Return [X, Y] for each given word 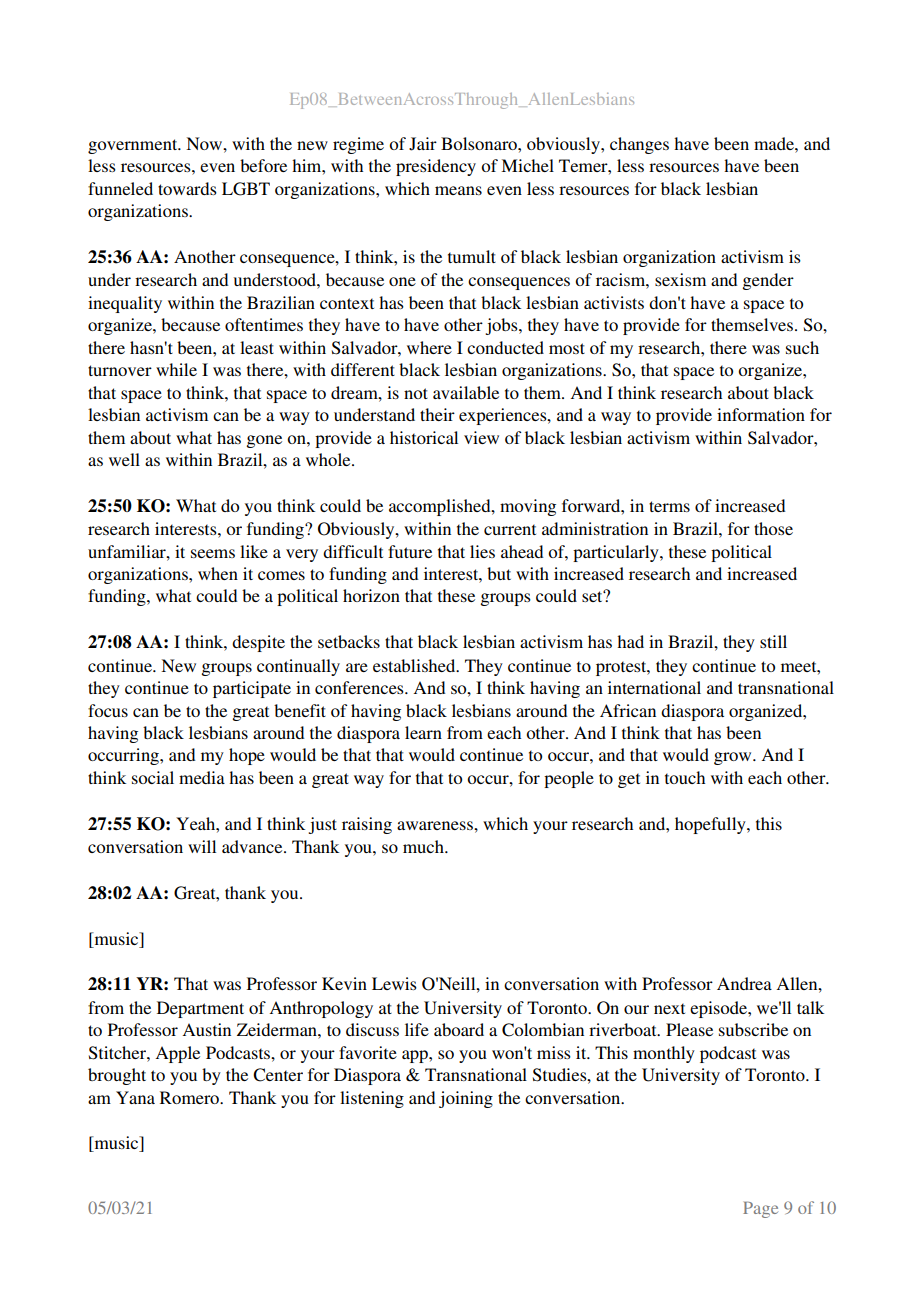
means [458, 190]
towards [187, 188]
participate [252, 689]
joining [466, 1099]
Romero [190, 1097]
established [415, 665]
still [773, 641]
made [775, 143]
